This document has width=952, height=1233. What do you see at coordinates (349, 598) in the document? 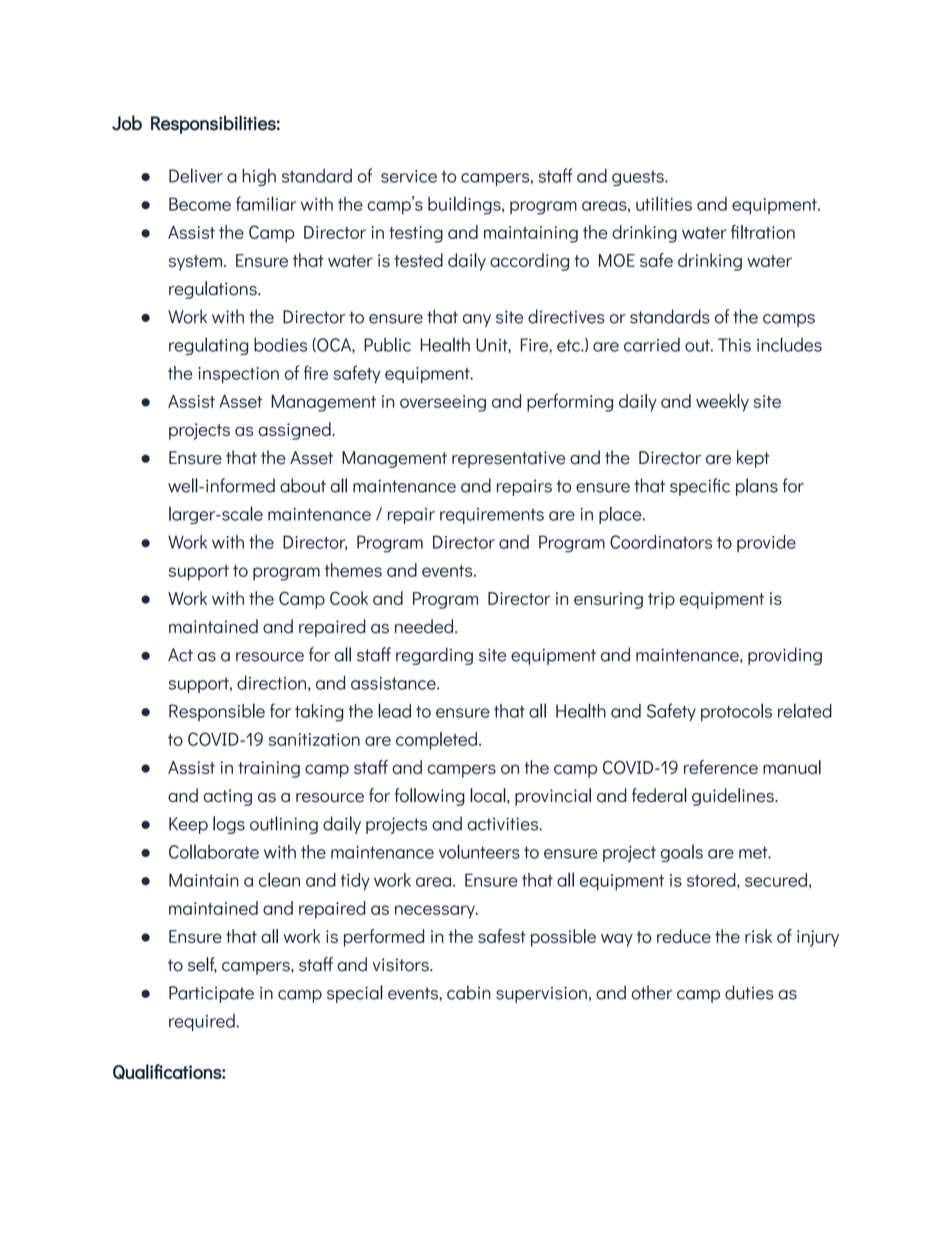
I see `Cook` at bounding box center [349, 598].
